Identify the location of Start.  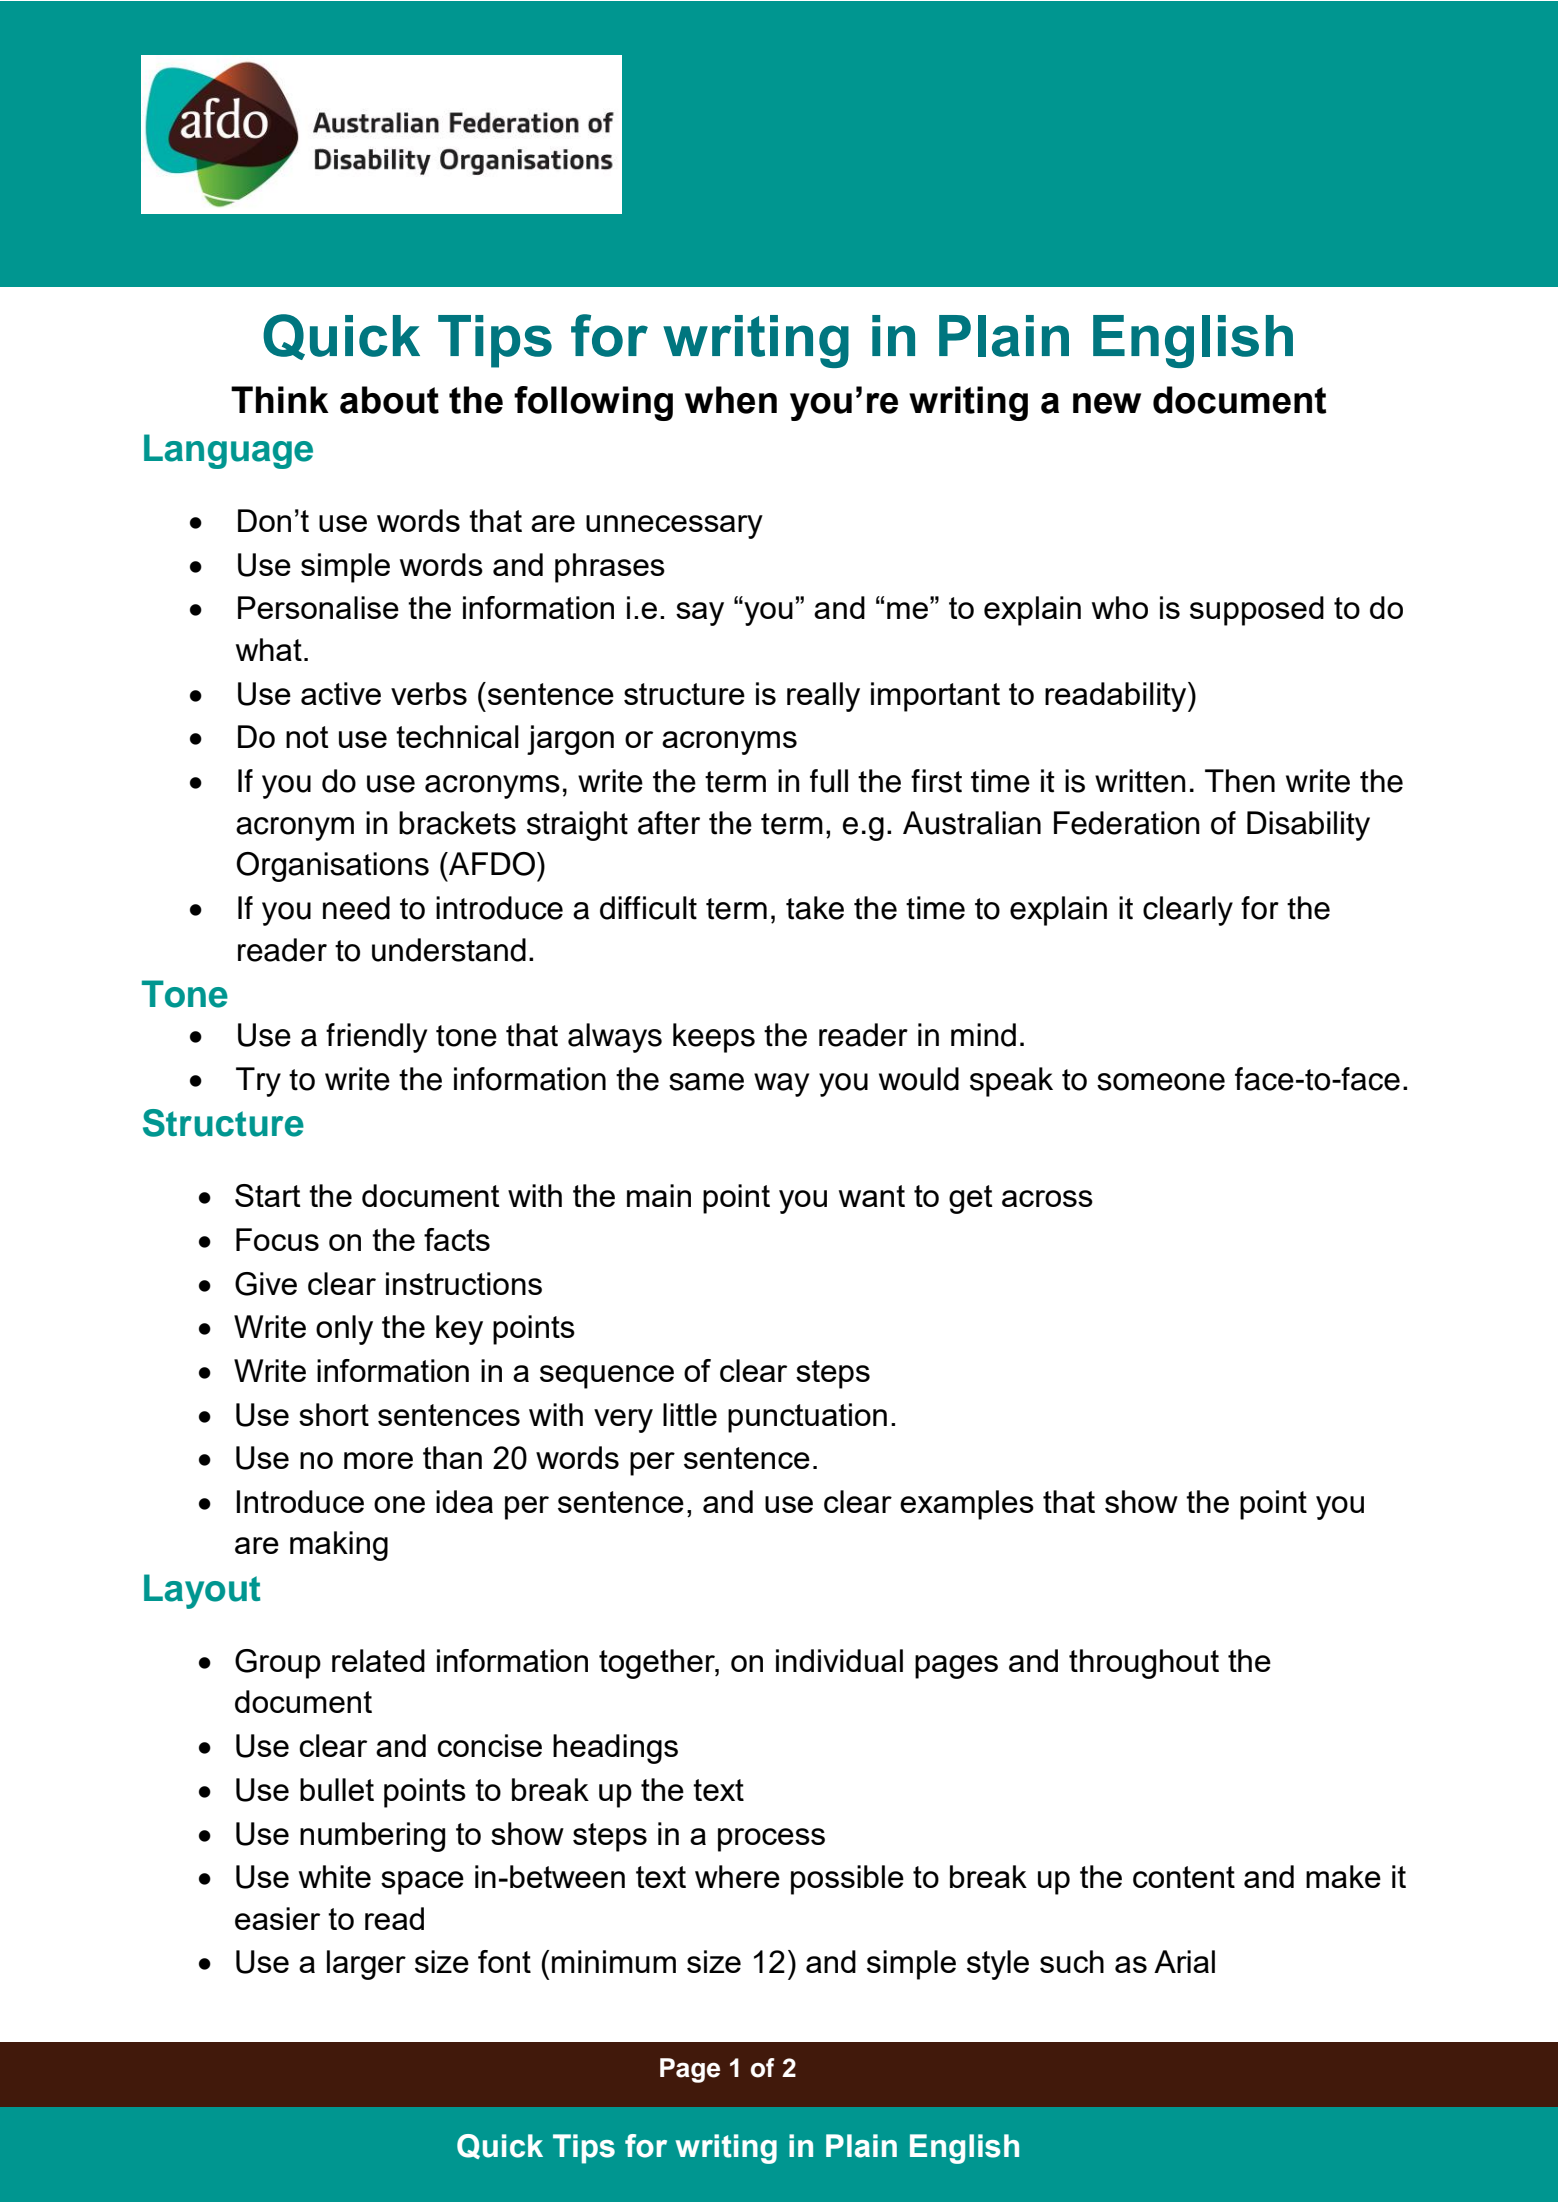
(268, 1195).
